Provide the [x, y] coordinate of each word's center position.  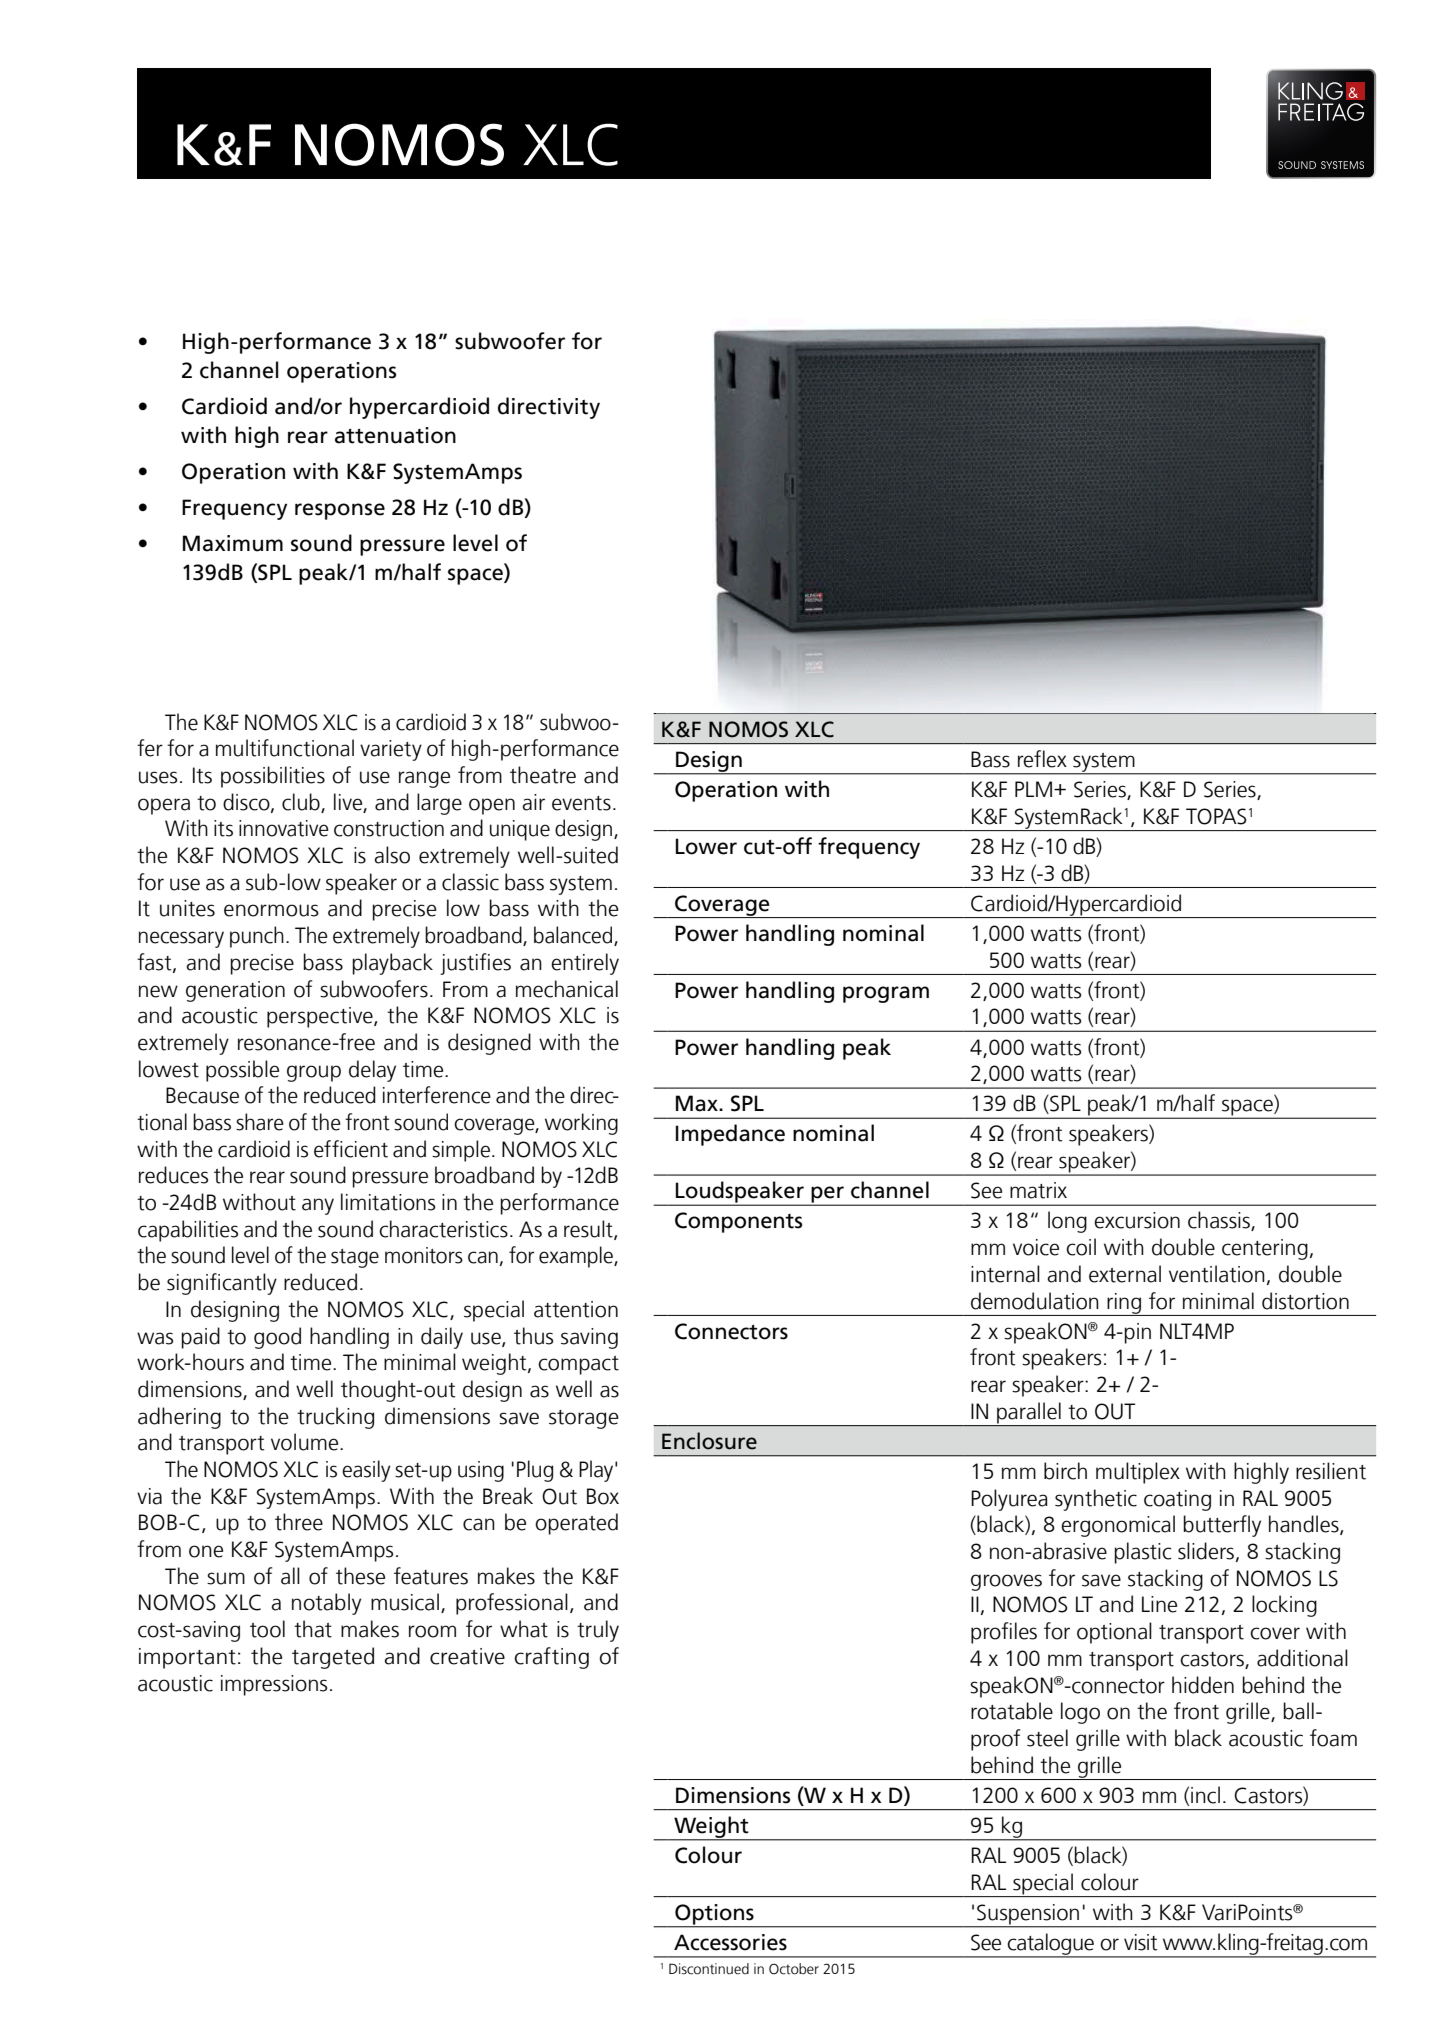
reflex [1042, 759]
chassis [1220, 1221]
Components [738, 1222]
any [318, 1206]
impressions [274, 1685]
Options [714, 1915]
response [340, 511]
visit [1141, 1942]
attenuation [395, 435]
